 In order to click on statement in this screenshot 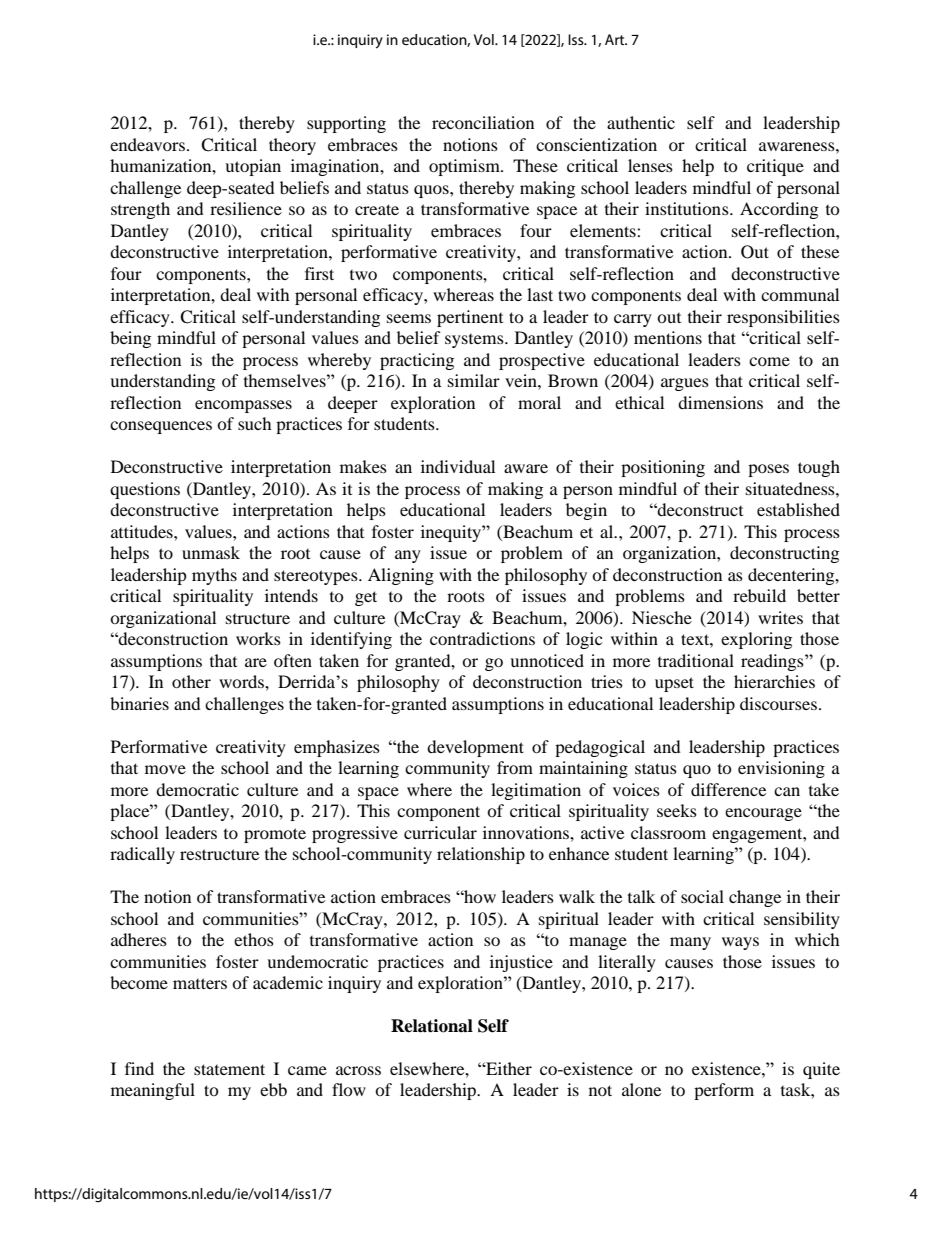, I will do `click(229, 1069)`.
